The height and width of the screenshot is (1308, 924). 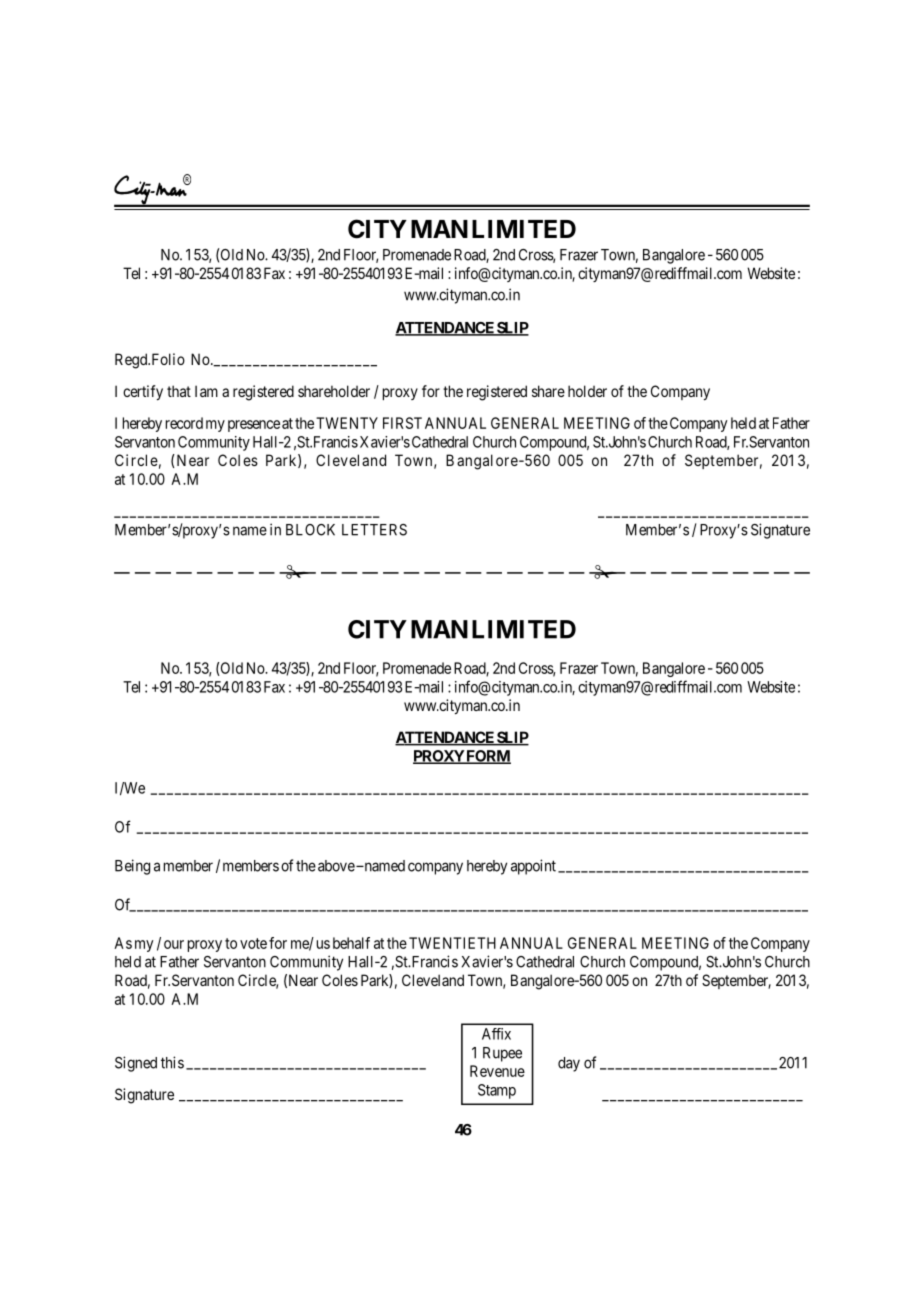 What do you see at coordinates (452, 943) in the screenshot?
I see `TWENTIETH` at bounding box center [452, 943].
